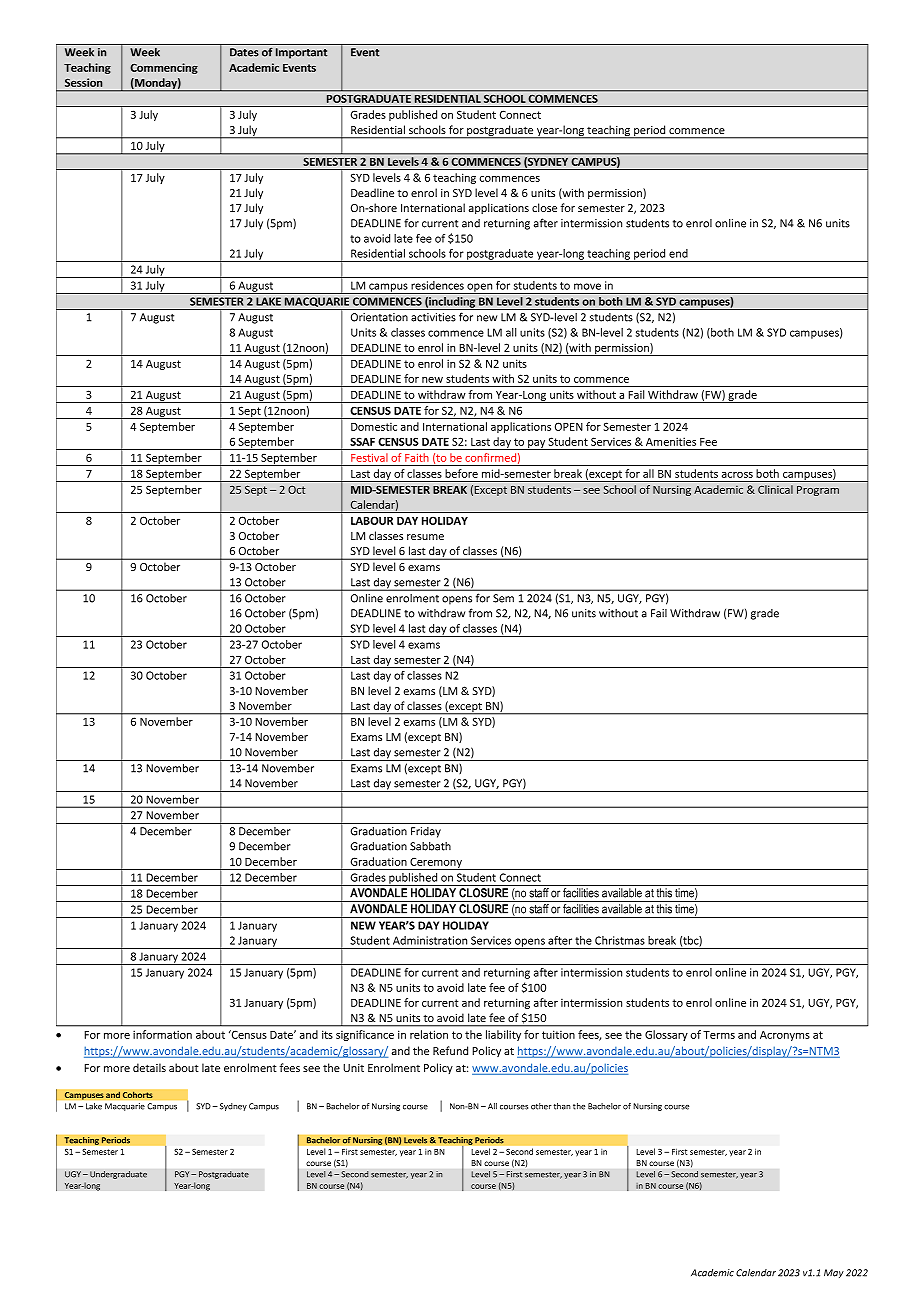 Image resolution: width=924 pixels, height=1308 pixels. I want to click on Terms, so click(719, 1035).
